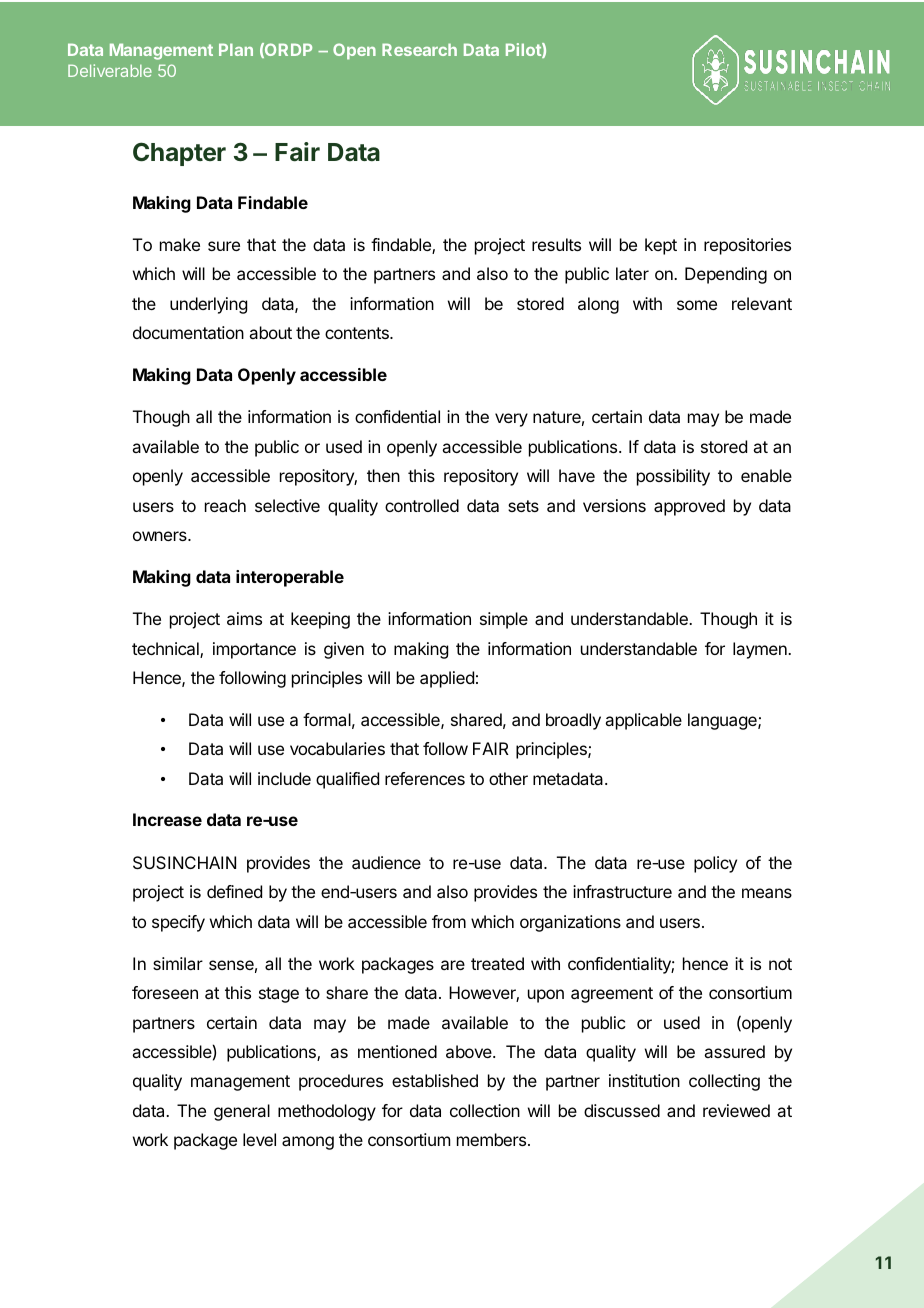  I want to click on general, so click(242, 1112).
